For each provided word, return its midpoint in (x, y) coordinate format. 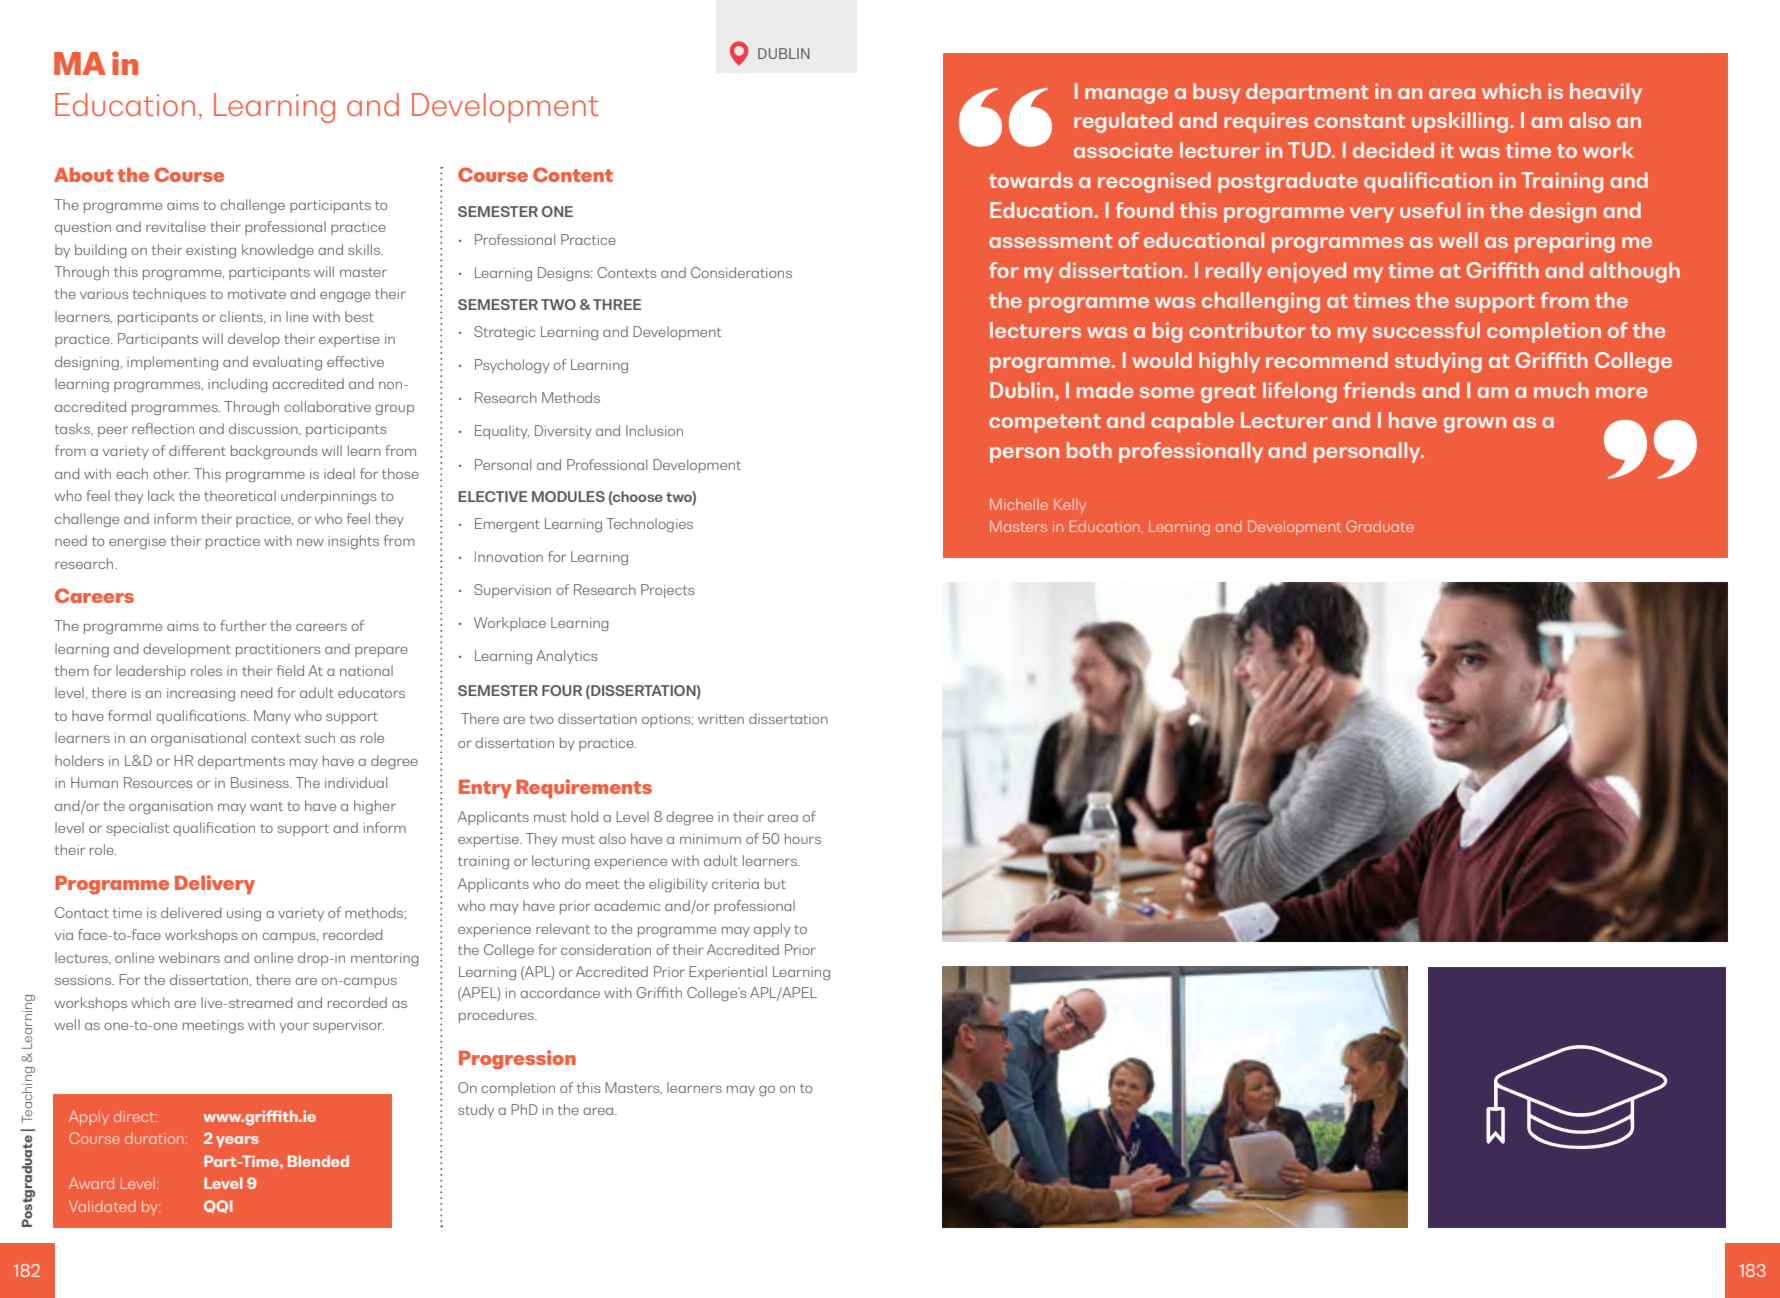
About (83, 174)
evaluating (287, 363)
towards (1031, 180)
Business (261, 782)
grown (1474, 425)
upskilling (1460, 122)
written (721, 719)
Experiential (728, 973)
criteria (735, 884)
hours (803, 838)
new (310, 542)
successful (1426, 330)
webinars (189, 957)
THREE (617, 304)
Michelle (1019, 504)
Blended (318, 1161)
